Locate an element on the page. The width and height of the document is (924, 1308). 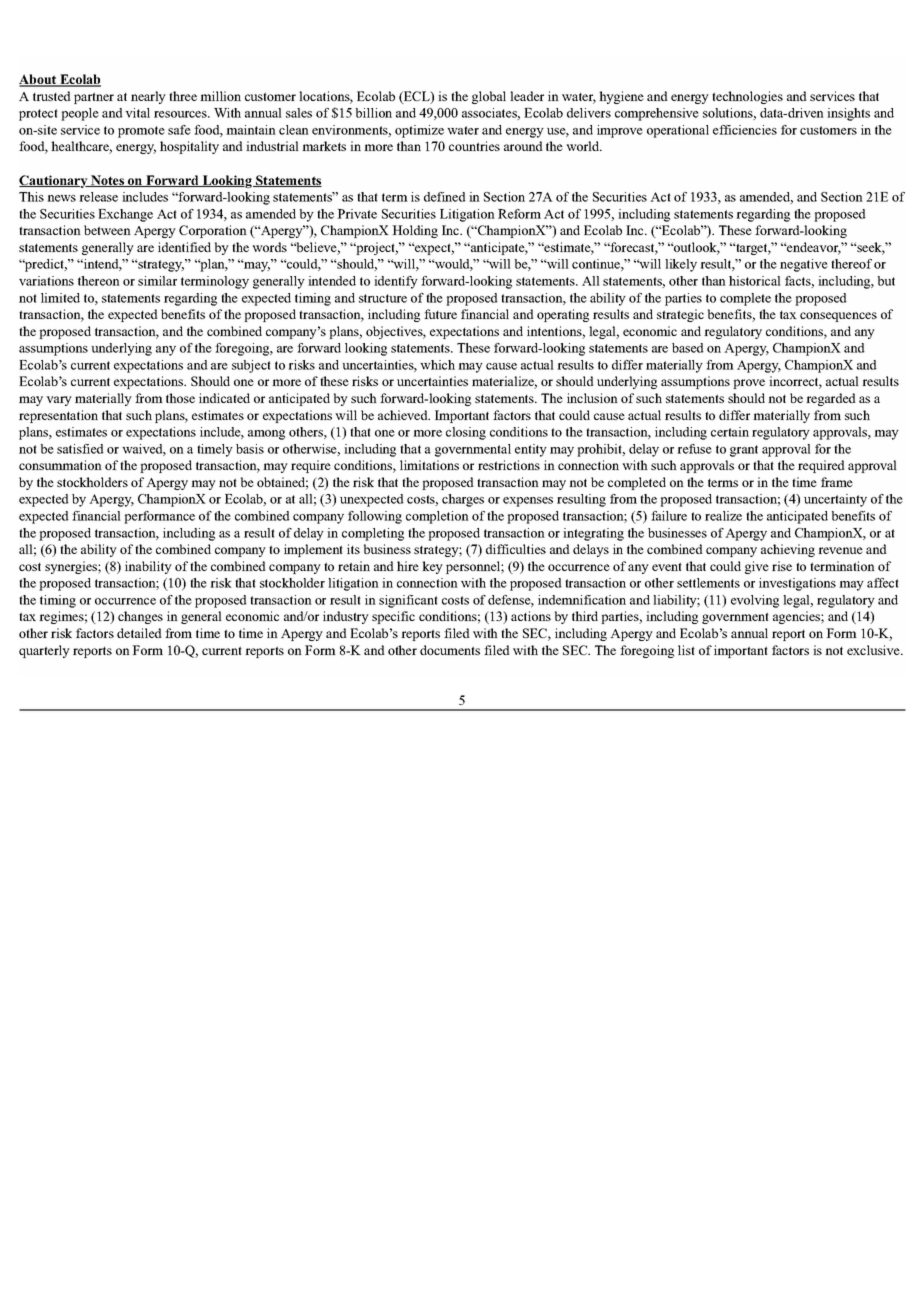
based is located at coordinates (688, 348).
